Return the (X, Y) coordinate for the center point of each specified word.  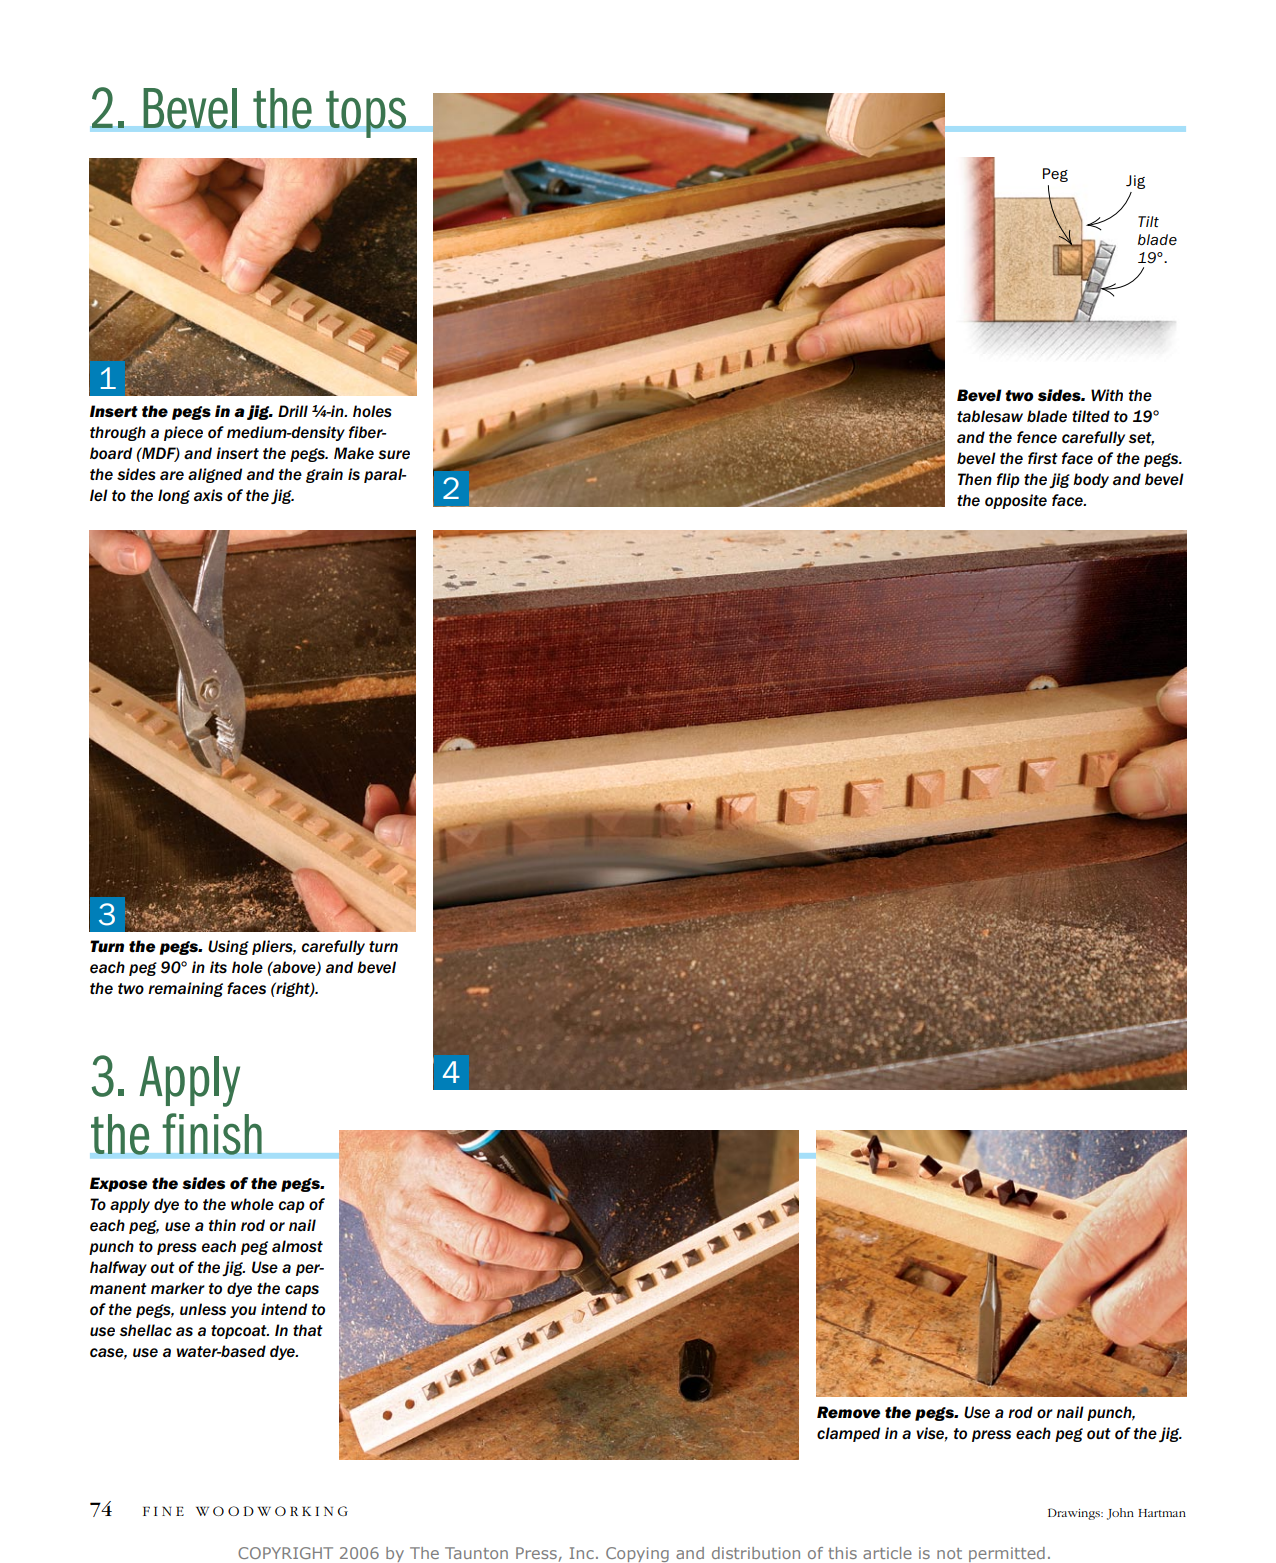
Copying (637, 1554)
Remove (849, 1412)
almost (297, 1246)
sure (394, 455)
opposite (1016, 501)
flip (1008, 480)
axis (208, 495)
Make (354, 453)
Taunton (476, 1553)
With (1107, 395)
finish (212, 1134)
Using (228, 947)
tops (366, 114)
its (218, 967)
